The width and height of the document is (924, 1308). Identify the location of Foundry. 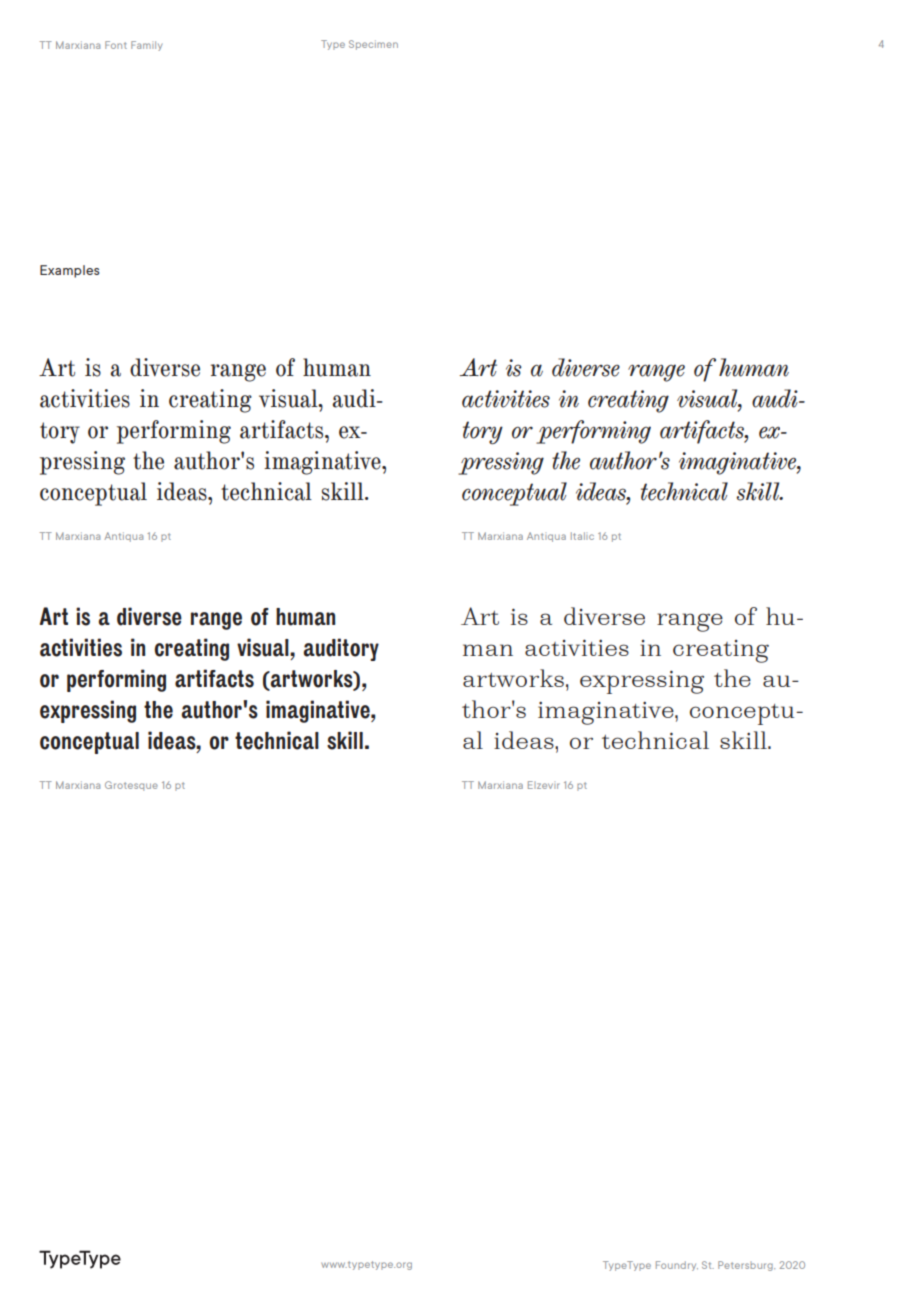
(677, 1266).
